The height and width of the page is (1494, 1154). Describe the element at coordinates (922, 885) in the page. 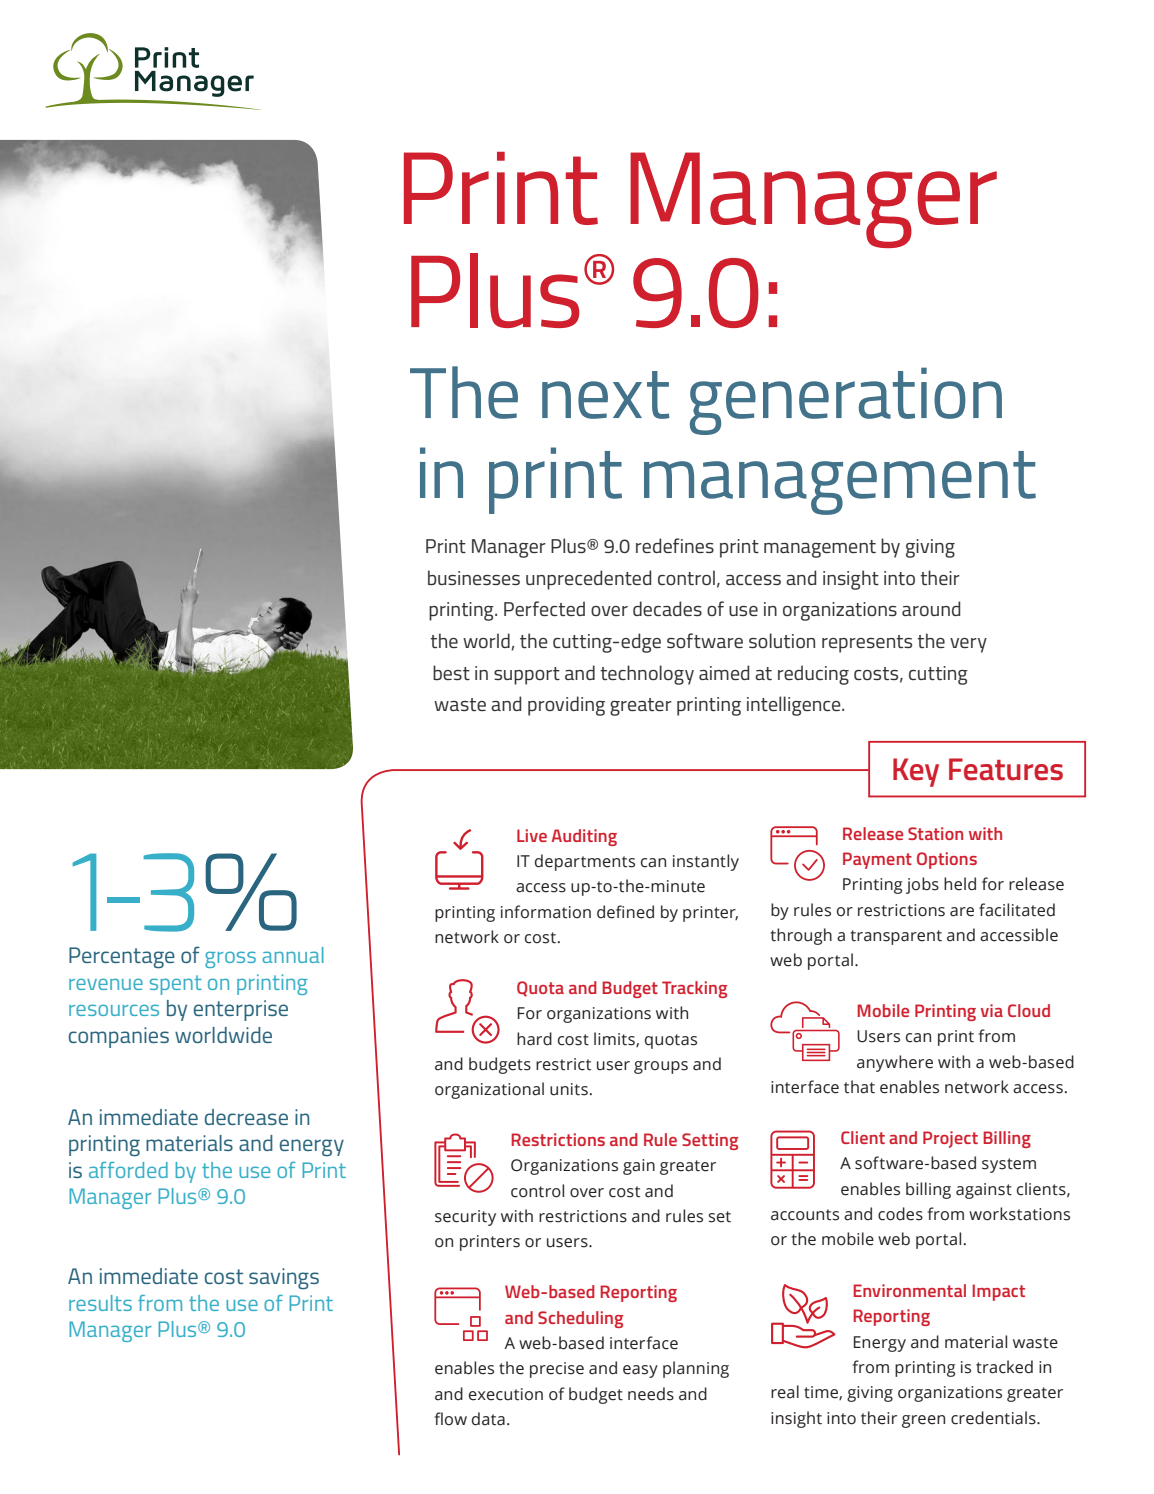

I see `jobs` at that location.
